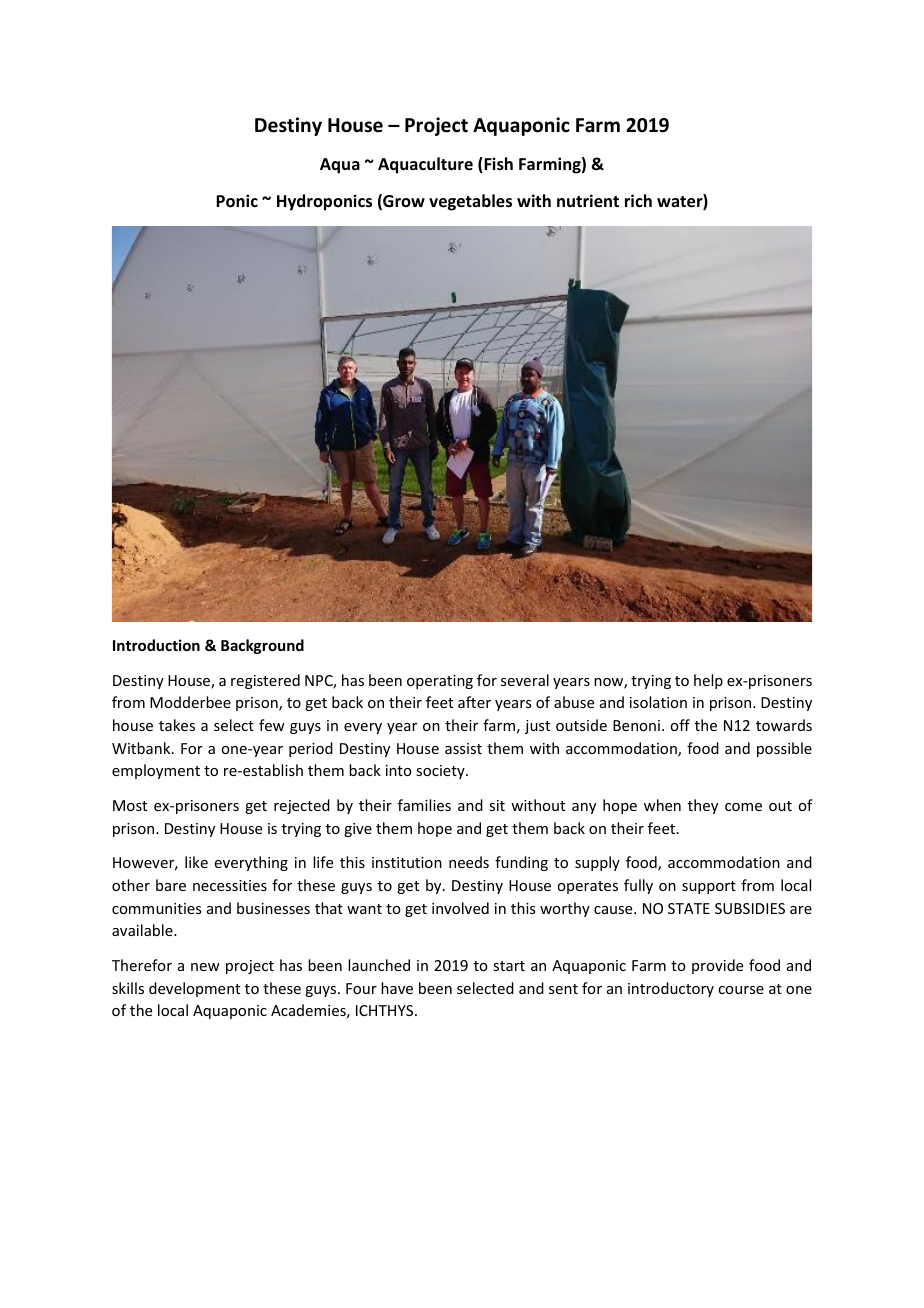 Image resolution: width=924 pixels, height=1308 pixels. Describe the element at coordinates (205, 967) in the image. I see `new` at that location.
